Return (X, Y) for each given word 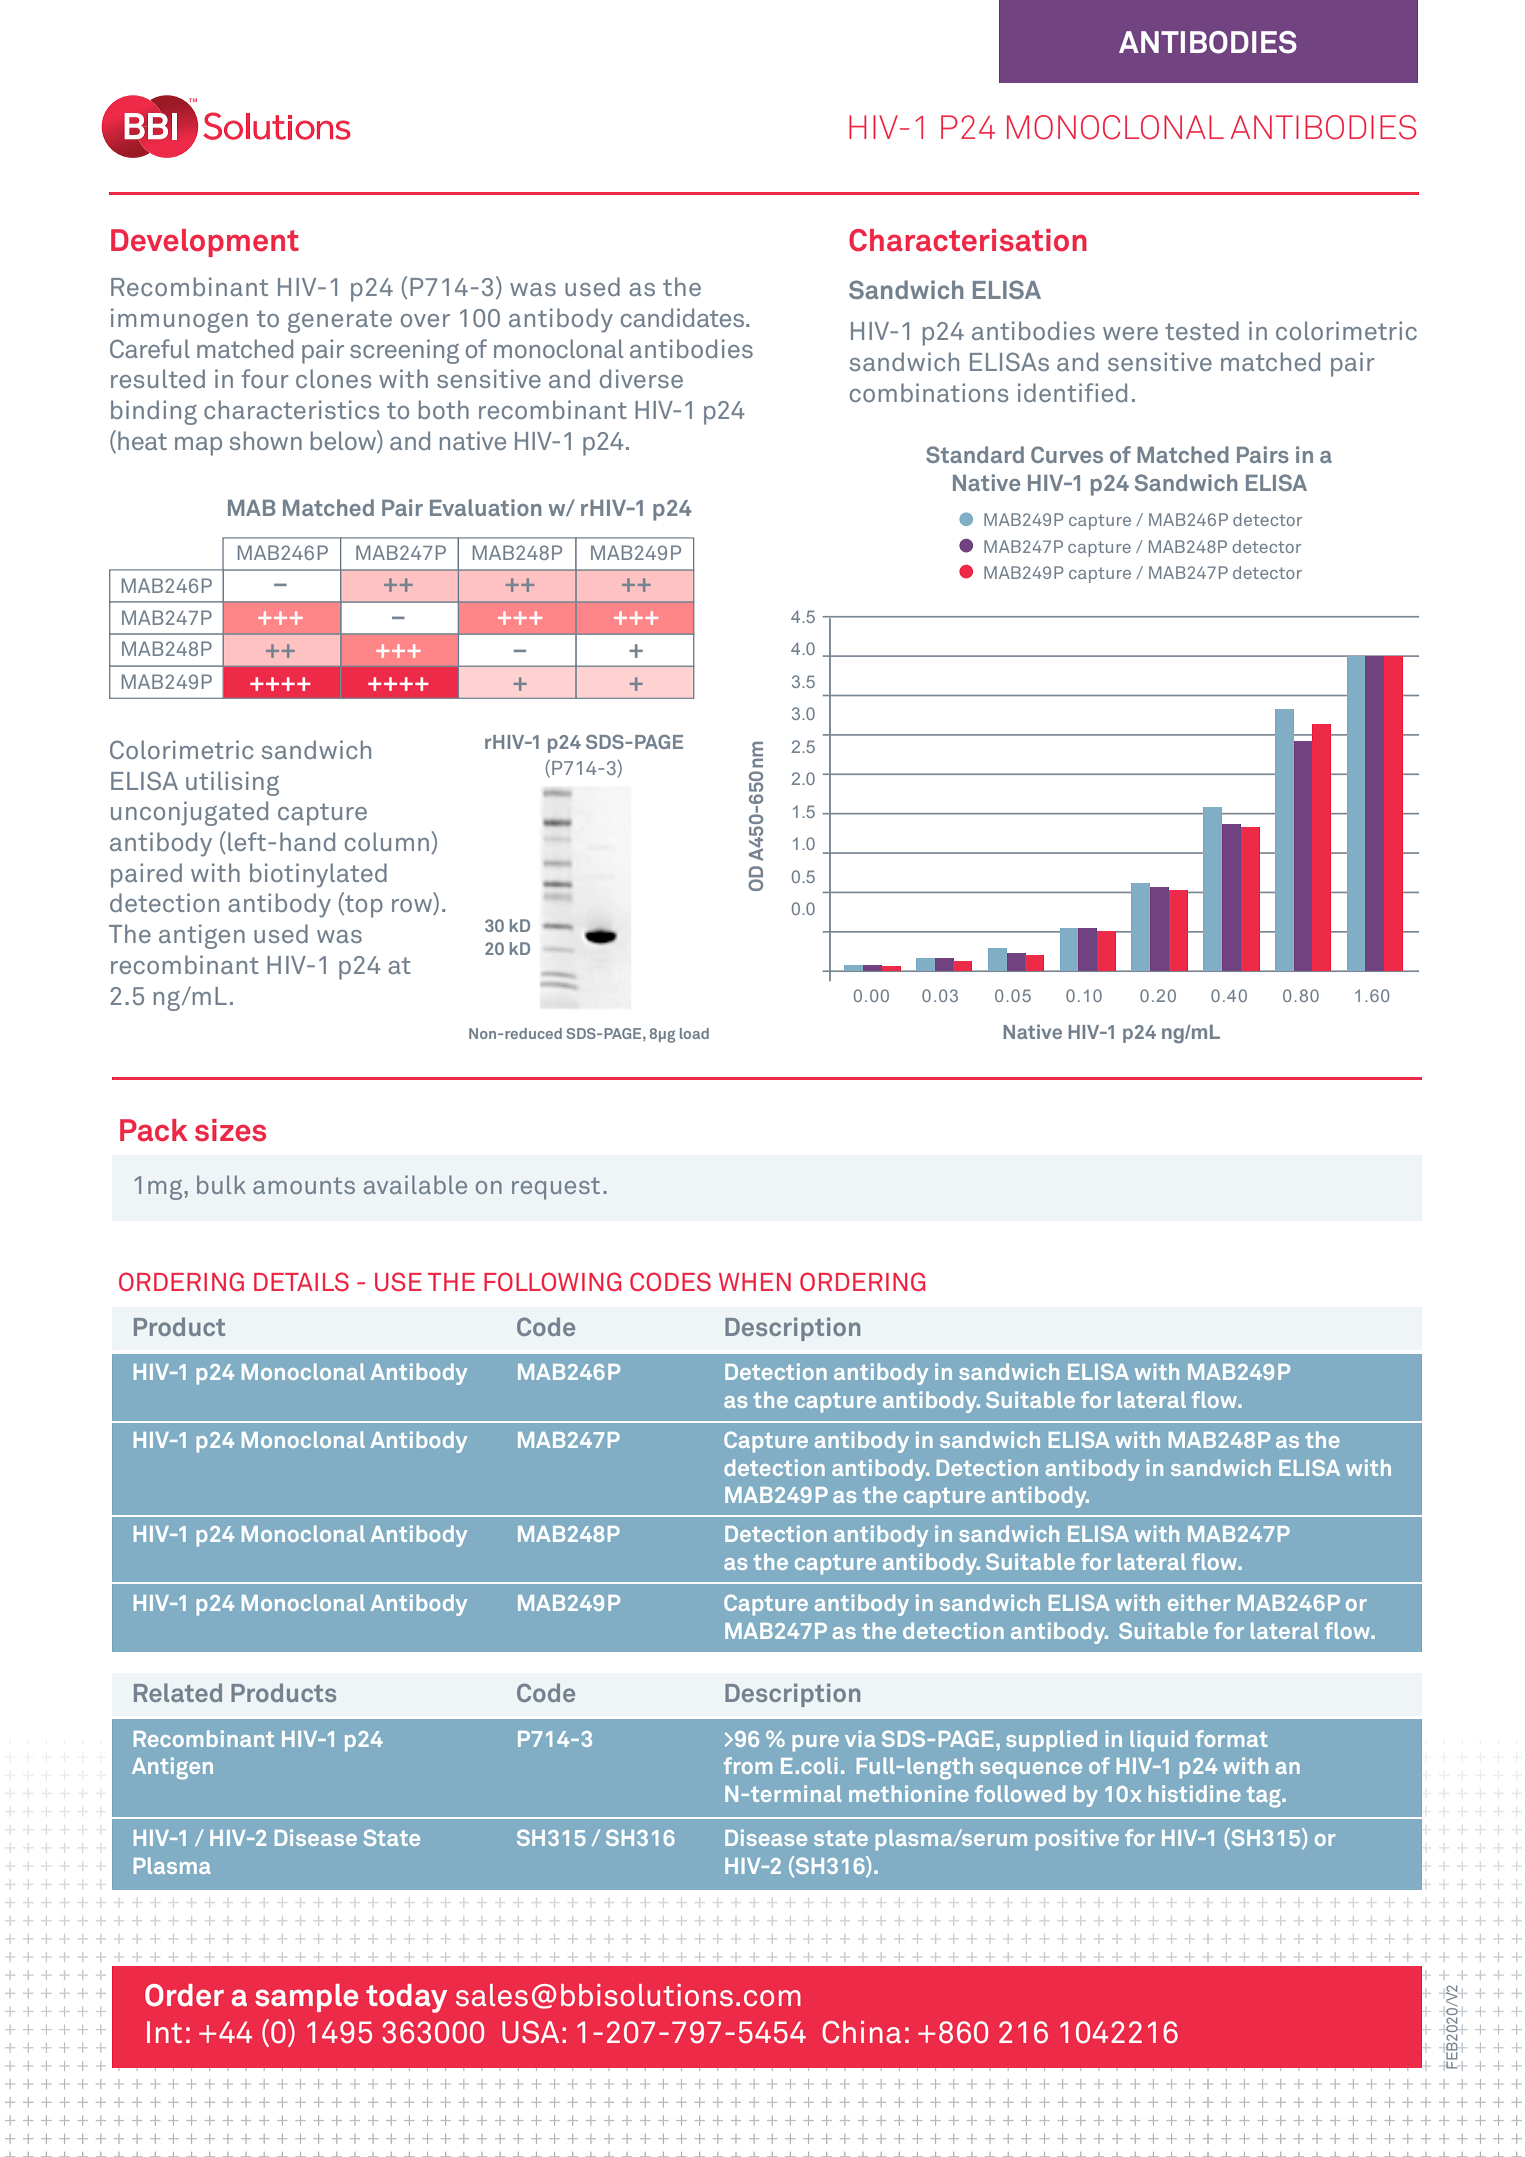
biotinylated (318, 875)
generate (340, 321)
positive (1077, 1840)
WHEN (755, 1282)
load (694, 1033)
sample (306, 1998)
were (1130, 333)
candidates (684, 317)
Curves (1067, 454)
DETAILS (301, 1281)
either (1199, 1602)
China (861, 2032)
